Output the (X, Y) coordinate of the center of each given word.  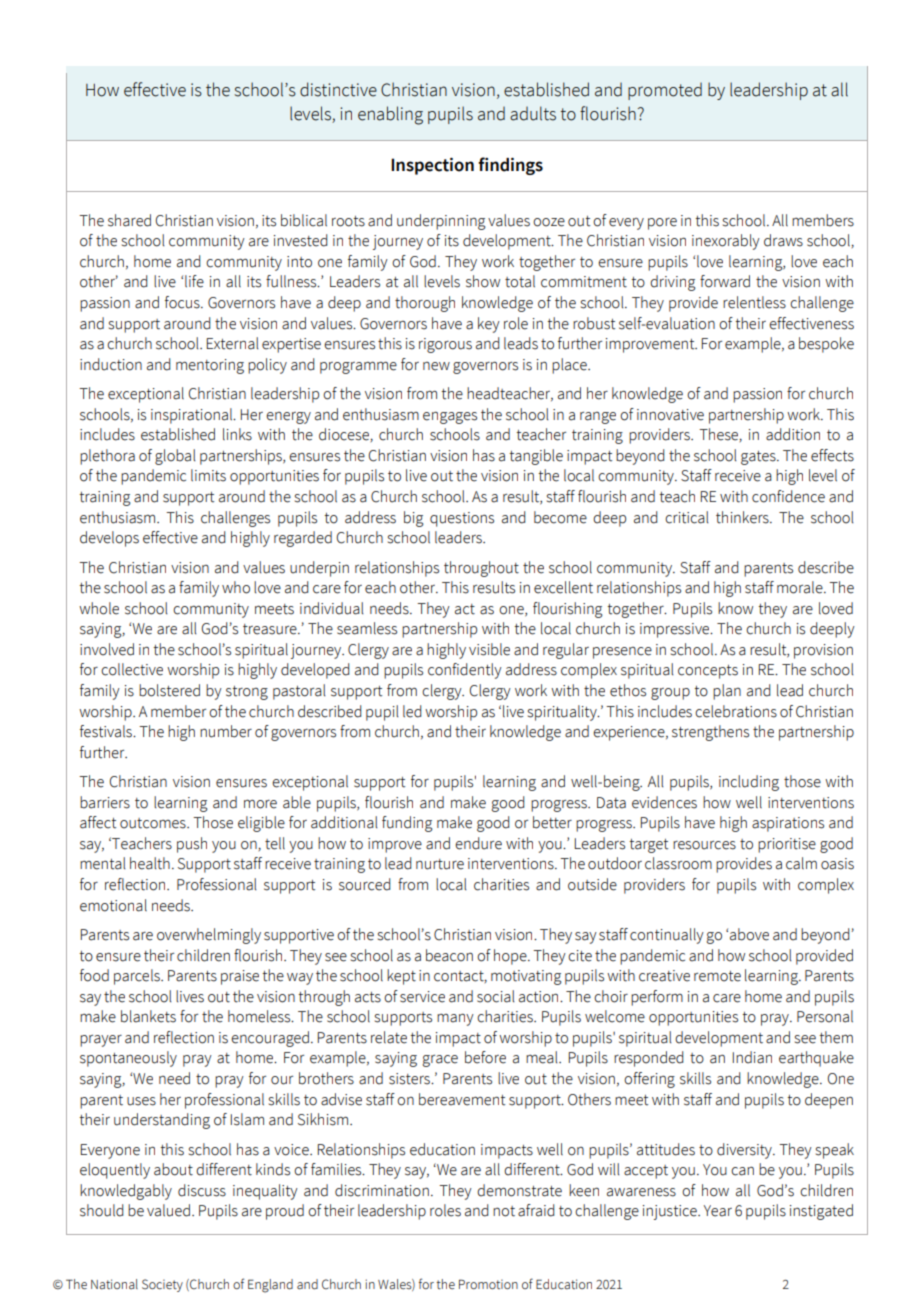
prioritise (787, 845)
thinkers (743, 517)
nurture (440, 864)
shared (129, 220)
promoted (665, 91)
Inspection (432, 166)
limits (208, 475)
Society (162, 1285)
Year (718, 1211)
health (150, 863)
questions (462, 519)
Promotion (488, 1284)
